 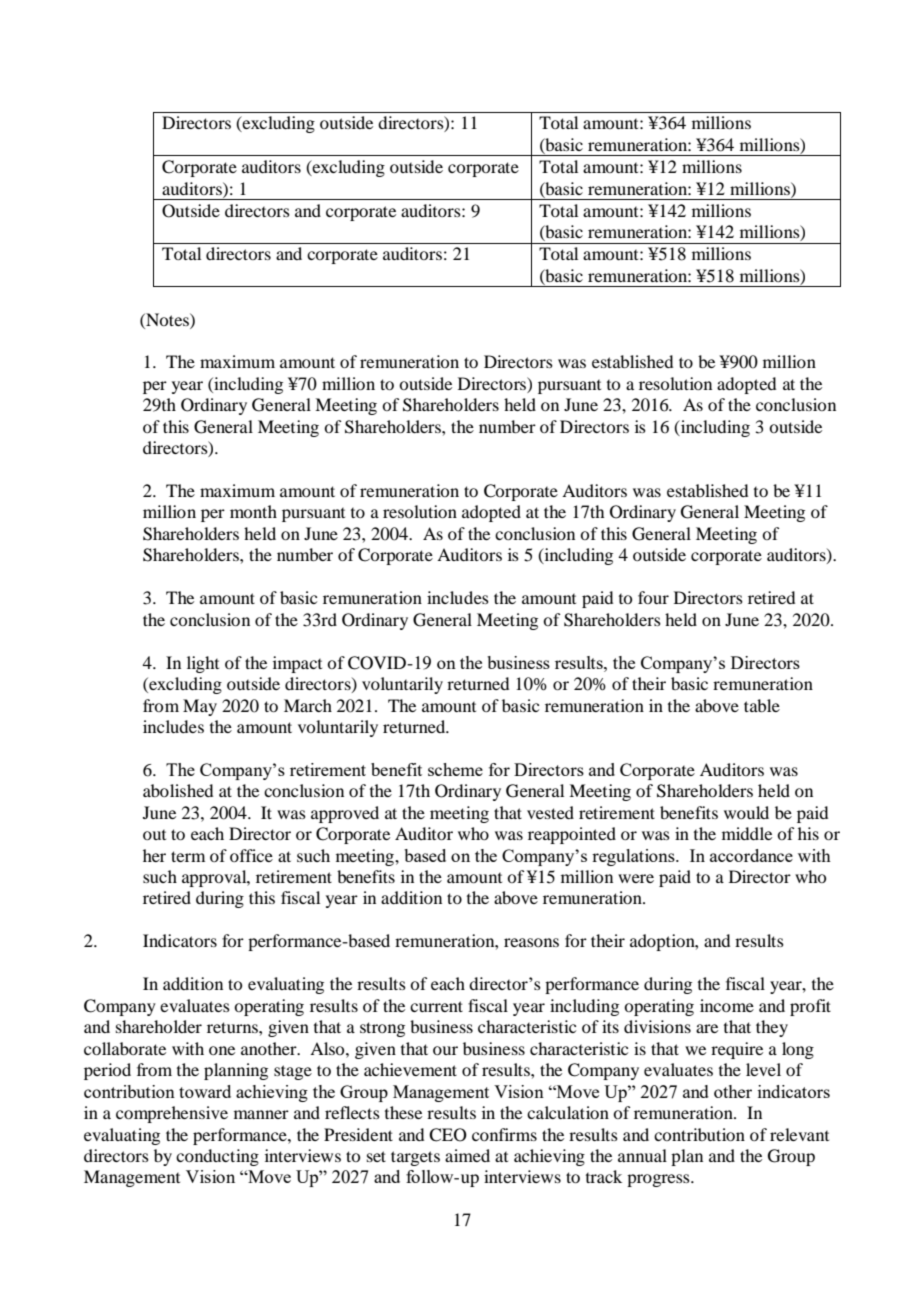 What do you see at coordinates (762, 705) in the document?
I see `table` at bounding box center [762, 705].
